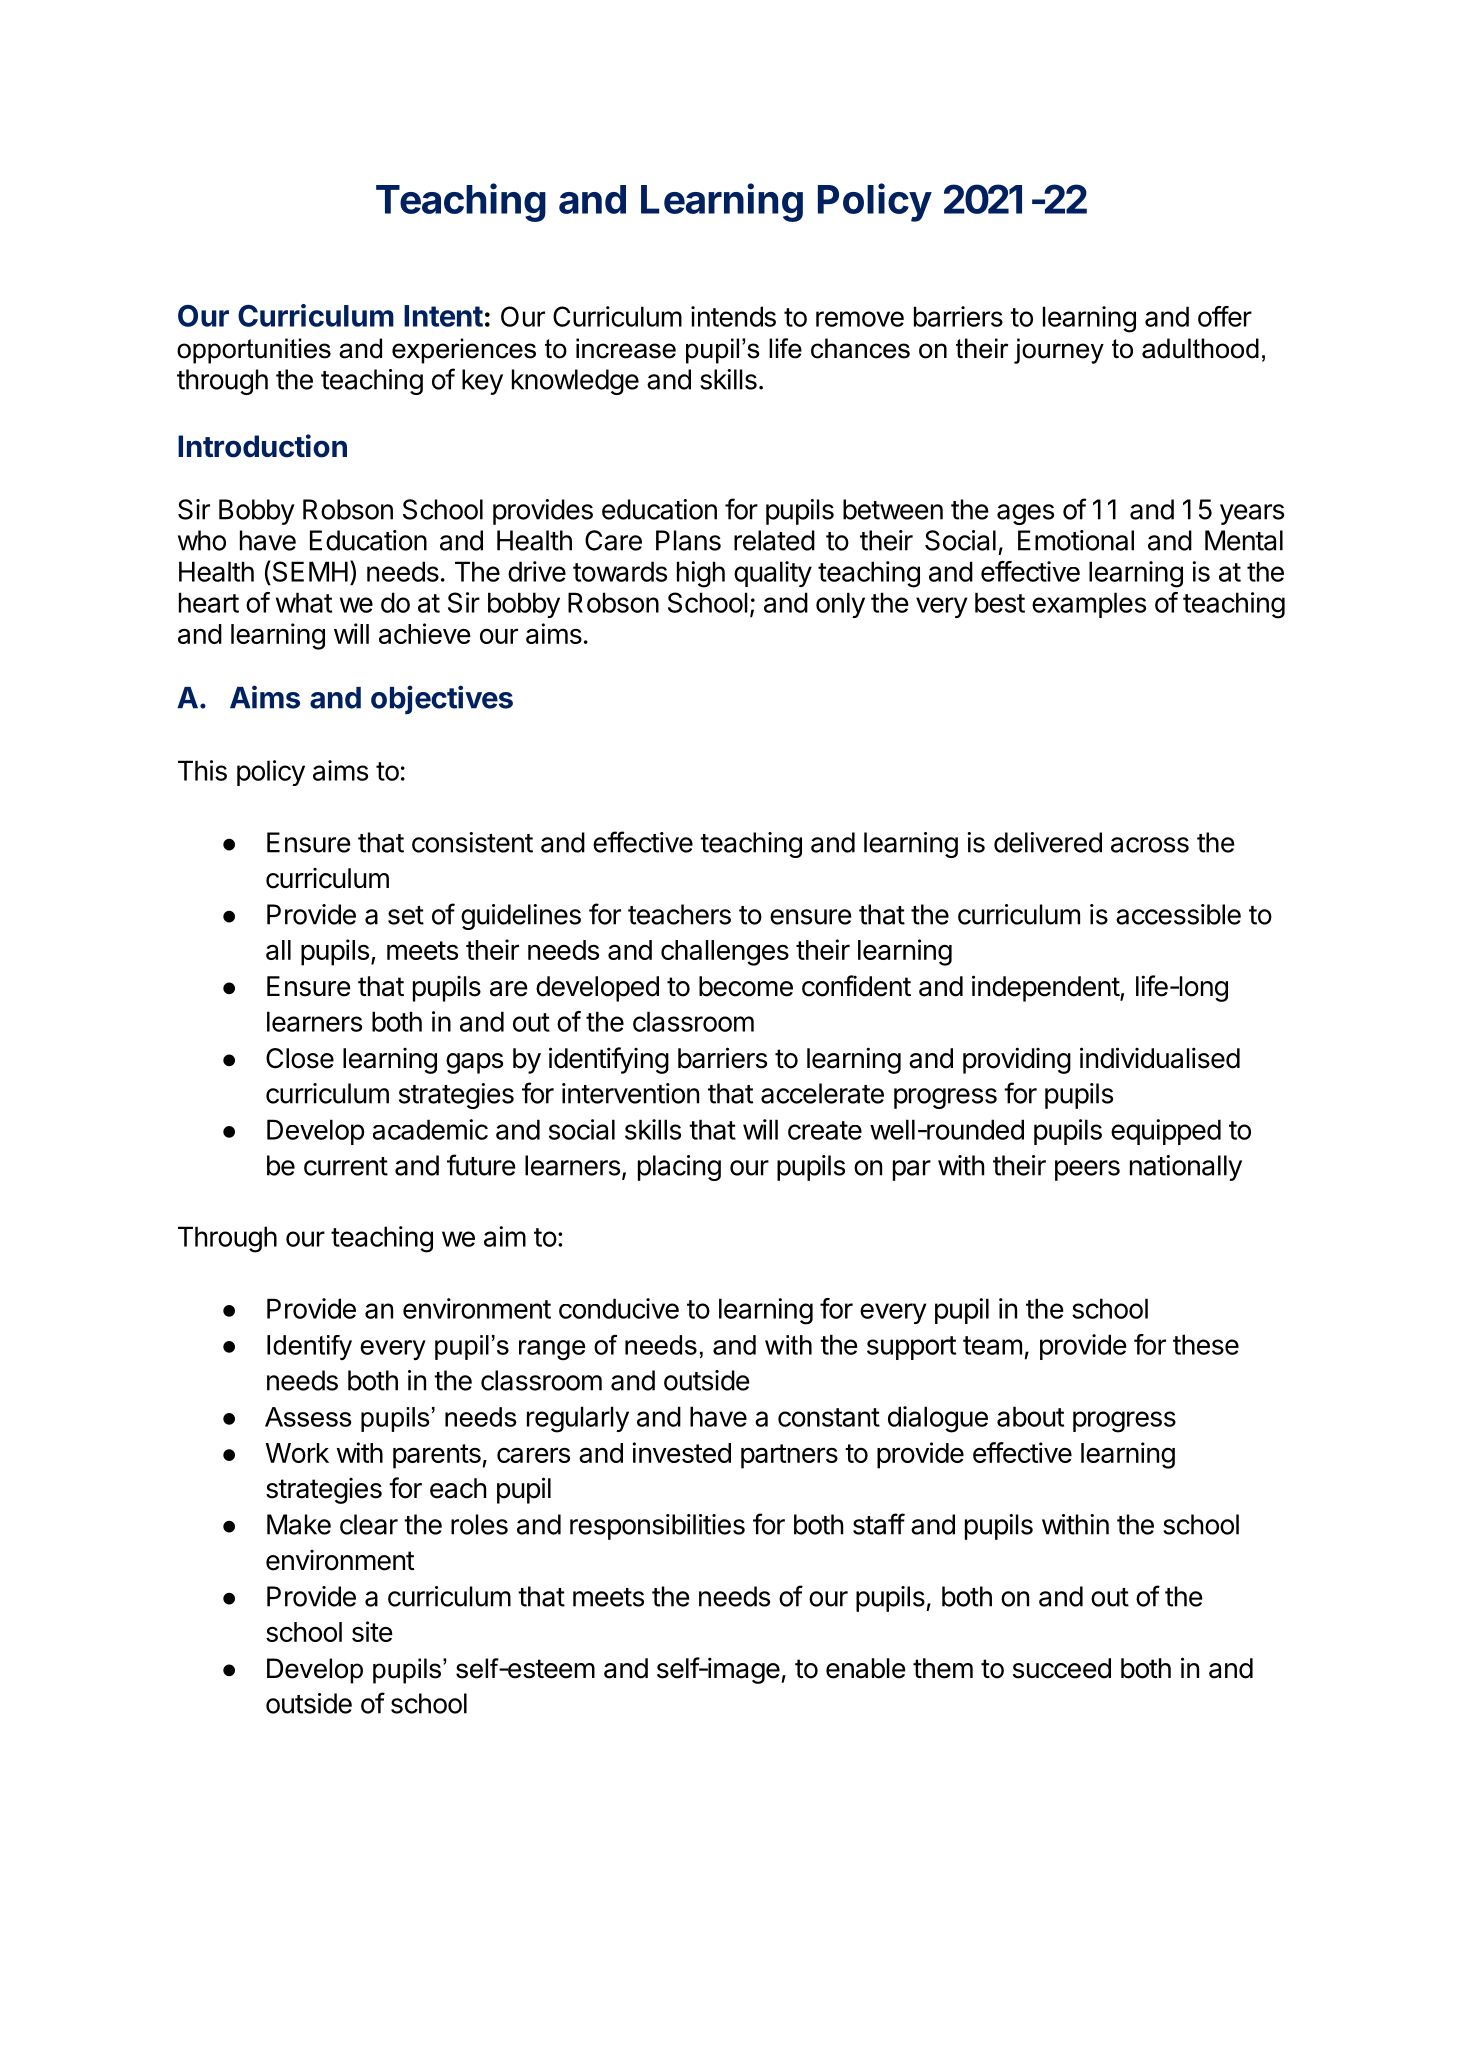 The height and width of the image is (2066, 1461). Describe the element at coordinates (202, 770) in the image. I see `This` at that location.
